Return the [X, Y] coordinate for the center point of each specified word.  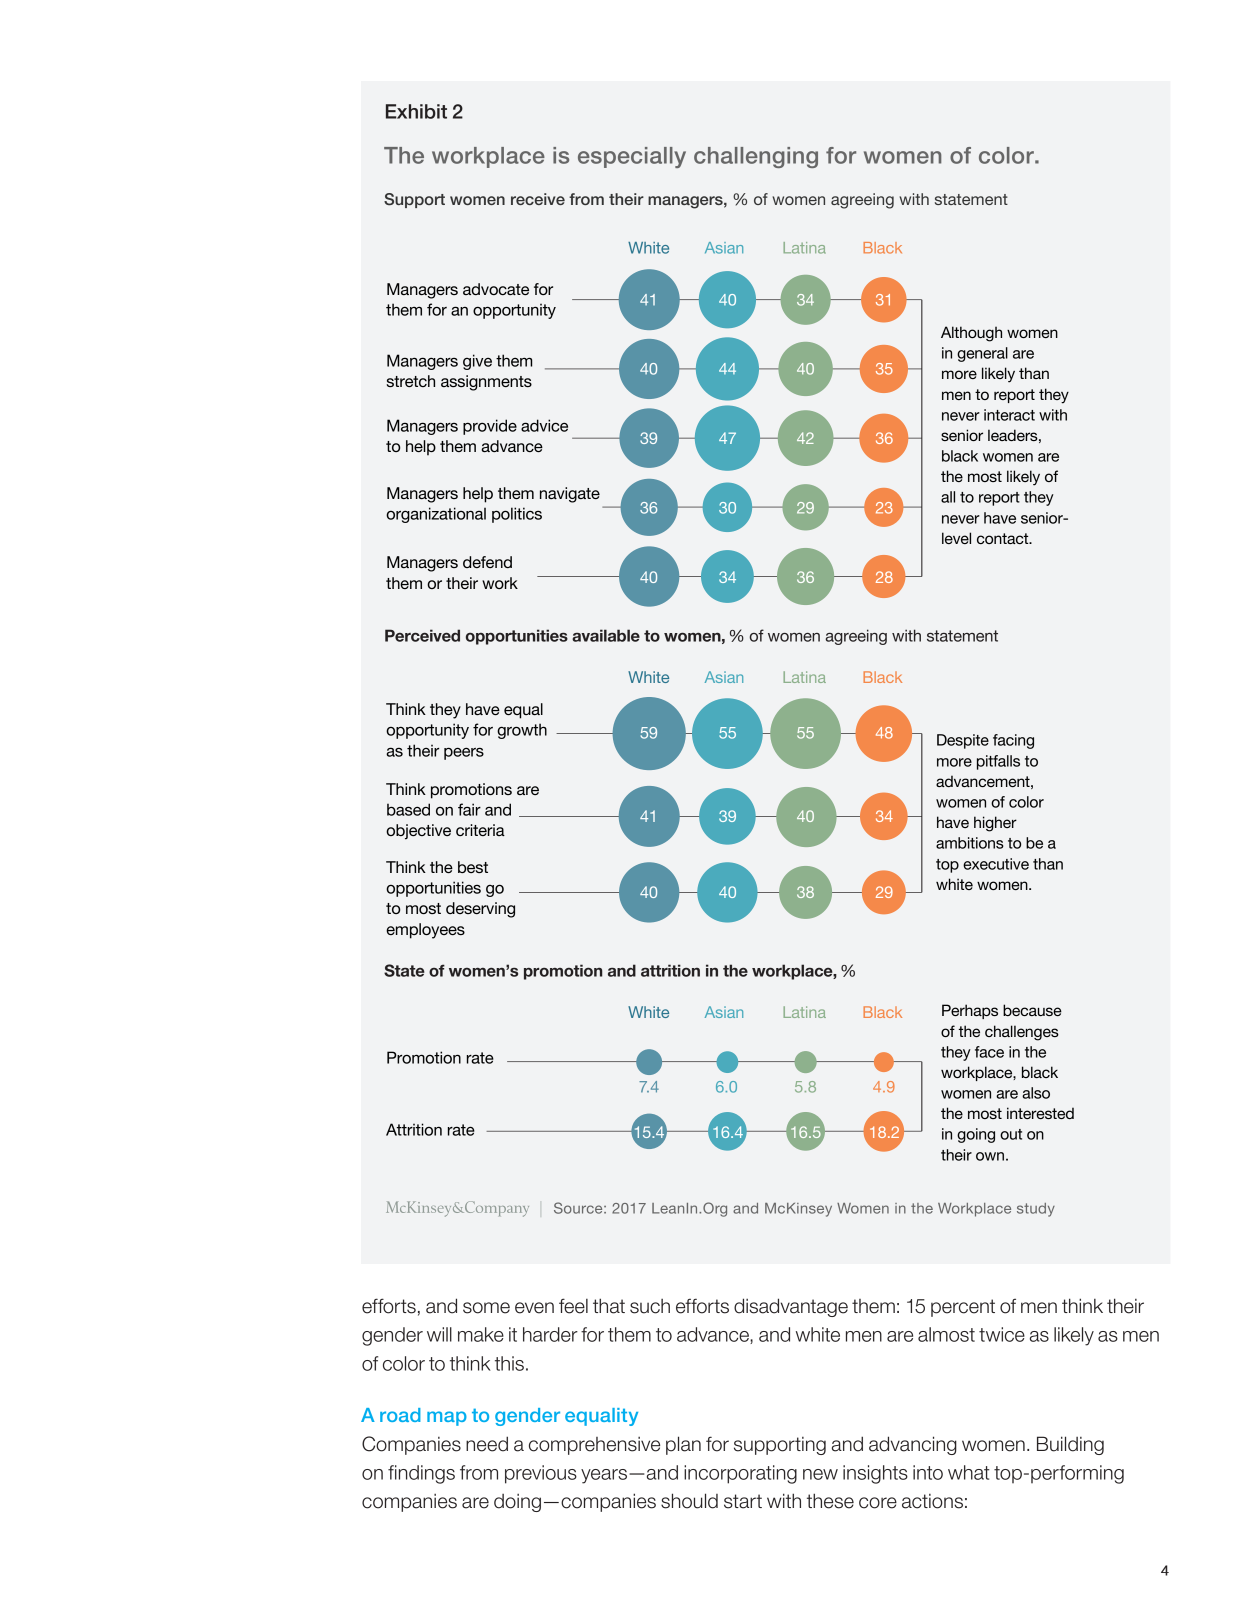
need [487, 1444]
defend [487, 562]
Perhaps [970, 1011]
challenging [756, 157]
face [989, 1052]
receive [538, 199]
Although [971, 334]
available [606, 635]
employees [425, 931]
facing [1013, 741]
